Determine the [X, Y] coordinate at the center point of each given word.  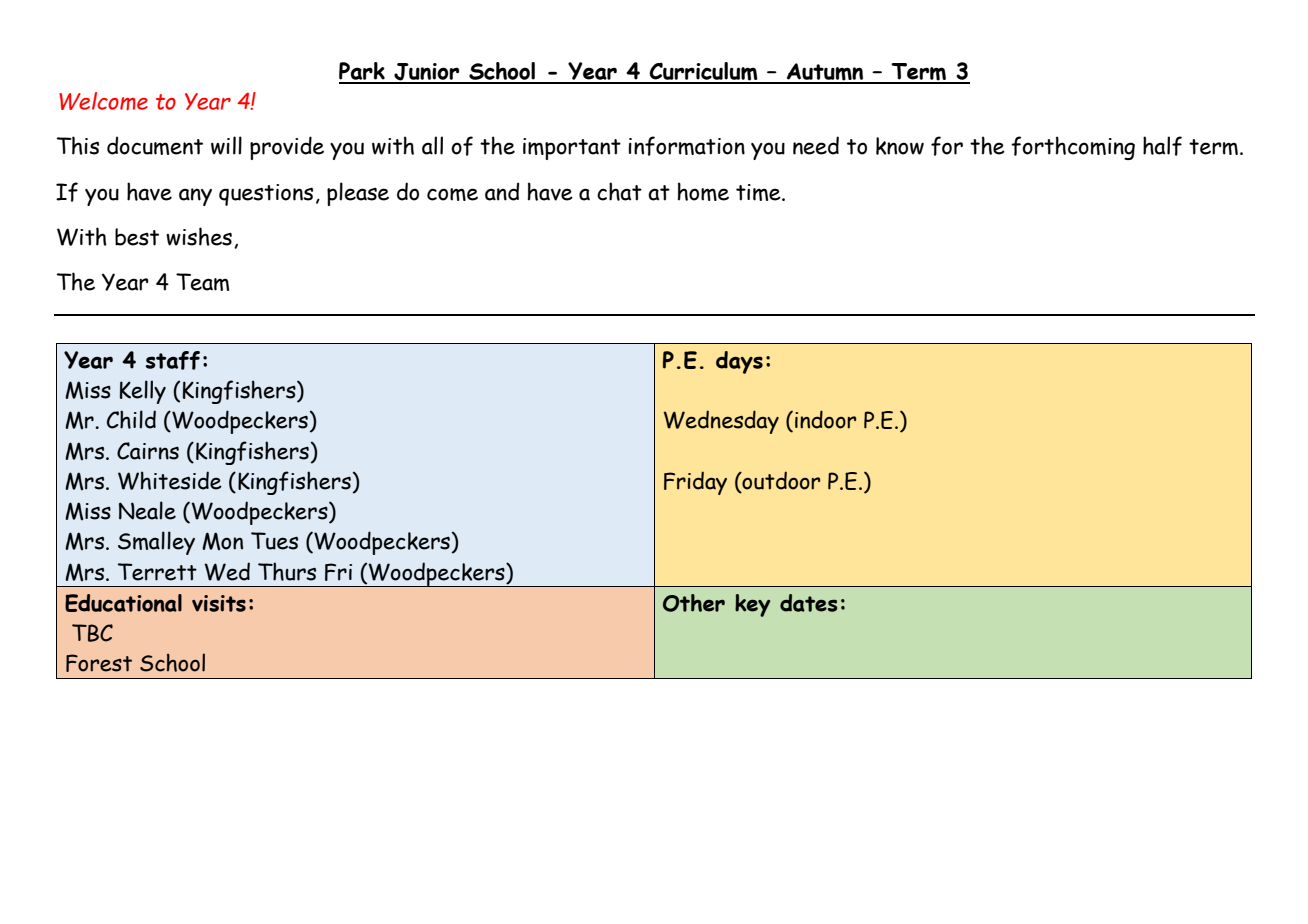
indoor [825, 419]
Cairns [148, 451]
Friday [695, 483]
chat [619, 191]
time [759, 192]
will [226, 145]
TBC [92, 633]
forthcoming [1073, 148]
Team [202, 282]
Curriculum [703, 72]
